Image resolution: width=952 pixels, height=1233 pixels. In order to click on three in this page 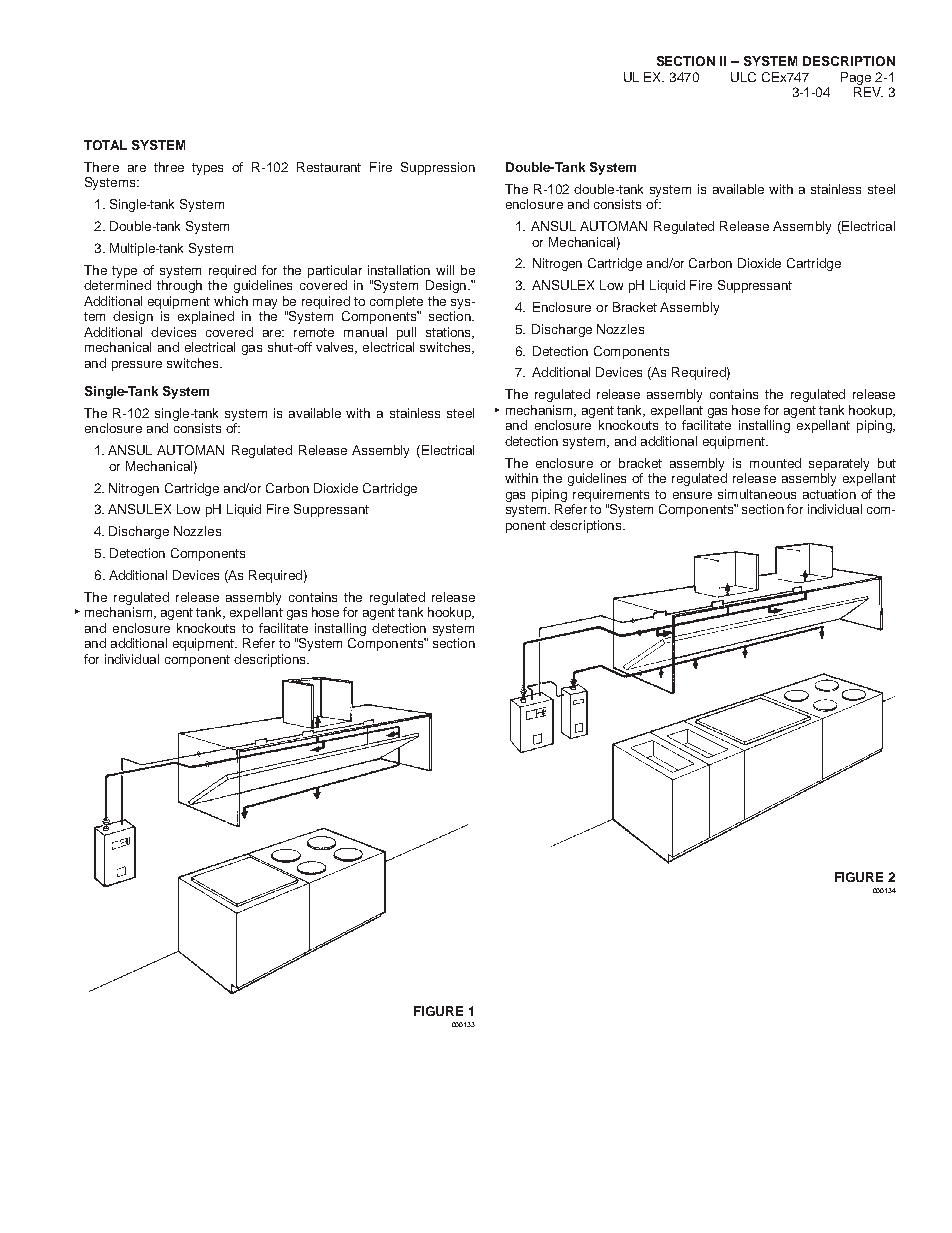, I will do `click(169, 167)`.
